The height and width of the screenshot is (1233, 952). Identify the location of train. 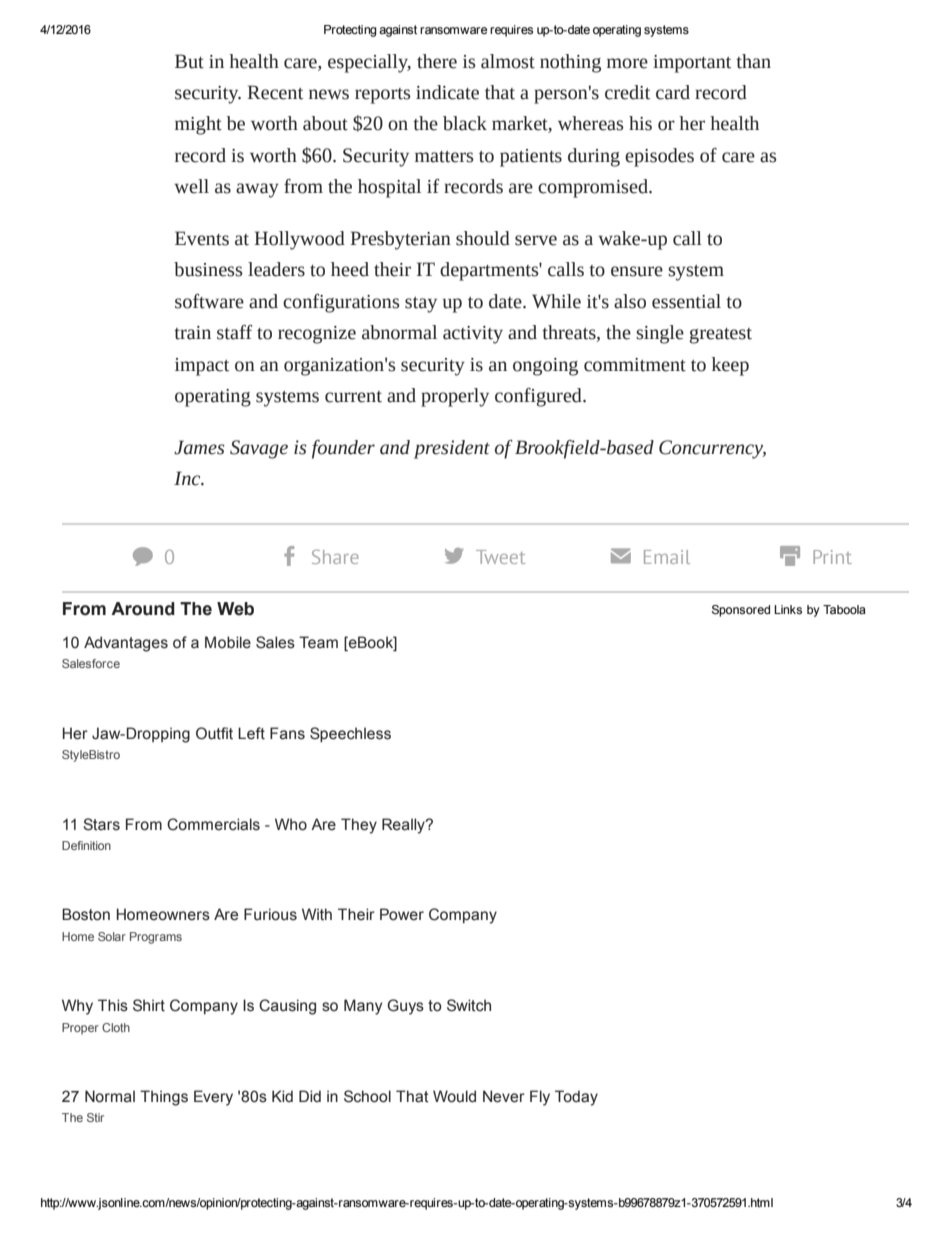
(192, 333).
